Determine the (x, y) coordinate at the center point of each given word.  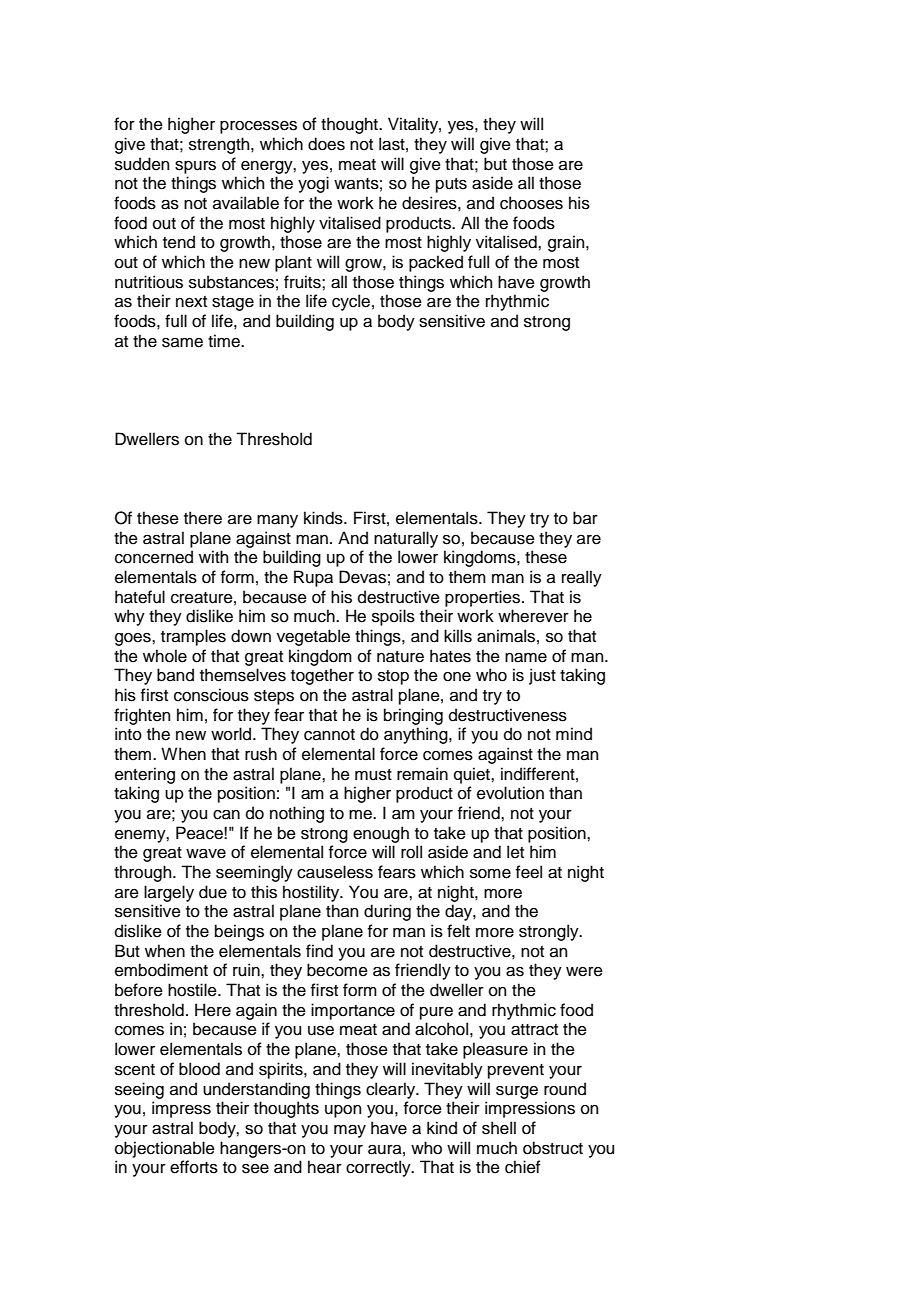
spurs (195, 167)
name (526, 658)
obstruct (553, 1148)
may (350, 1131)
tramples (193, 637)
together (322, 676)
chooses (531, 203)
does (326, 144)
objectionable (165, 1149)
